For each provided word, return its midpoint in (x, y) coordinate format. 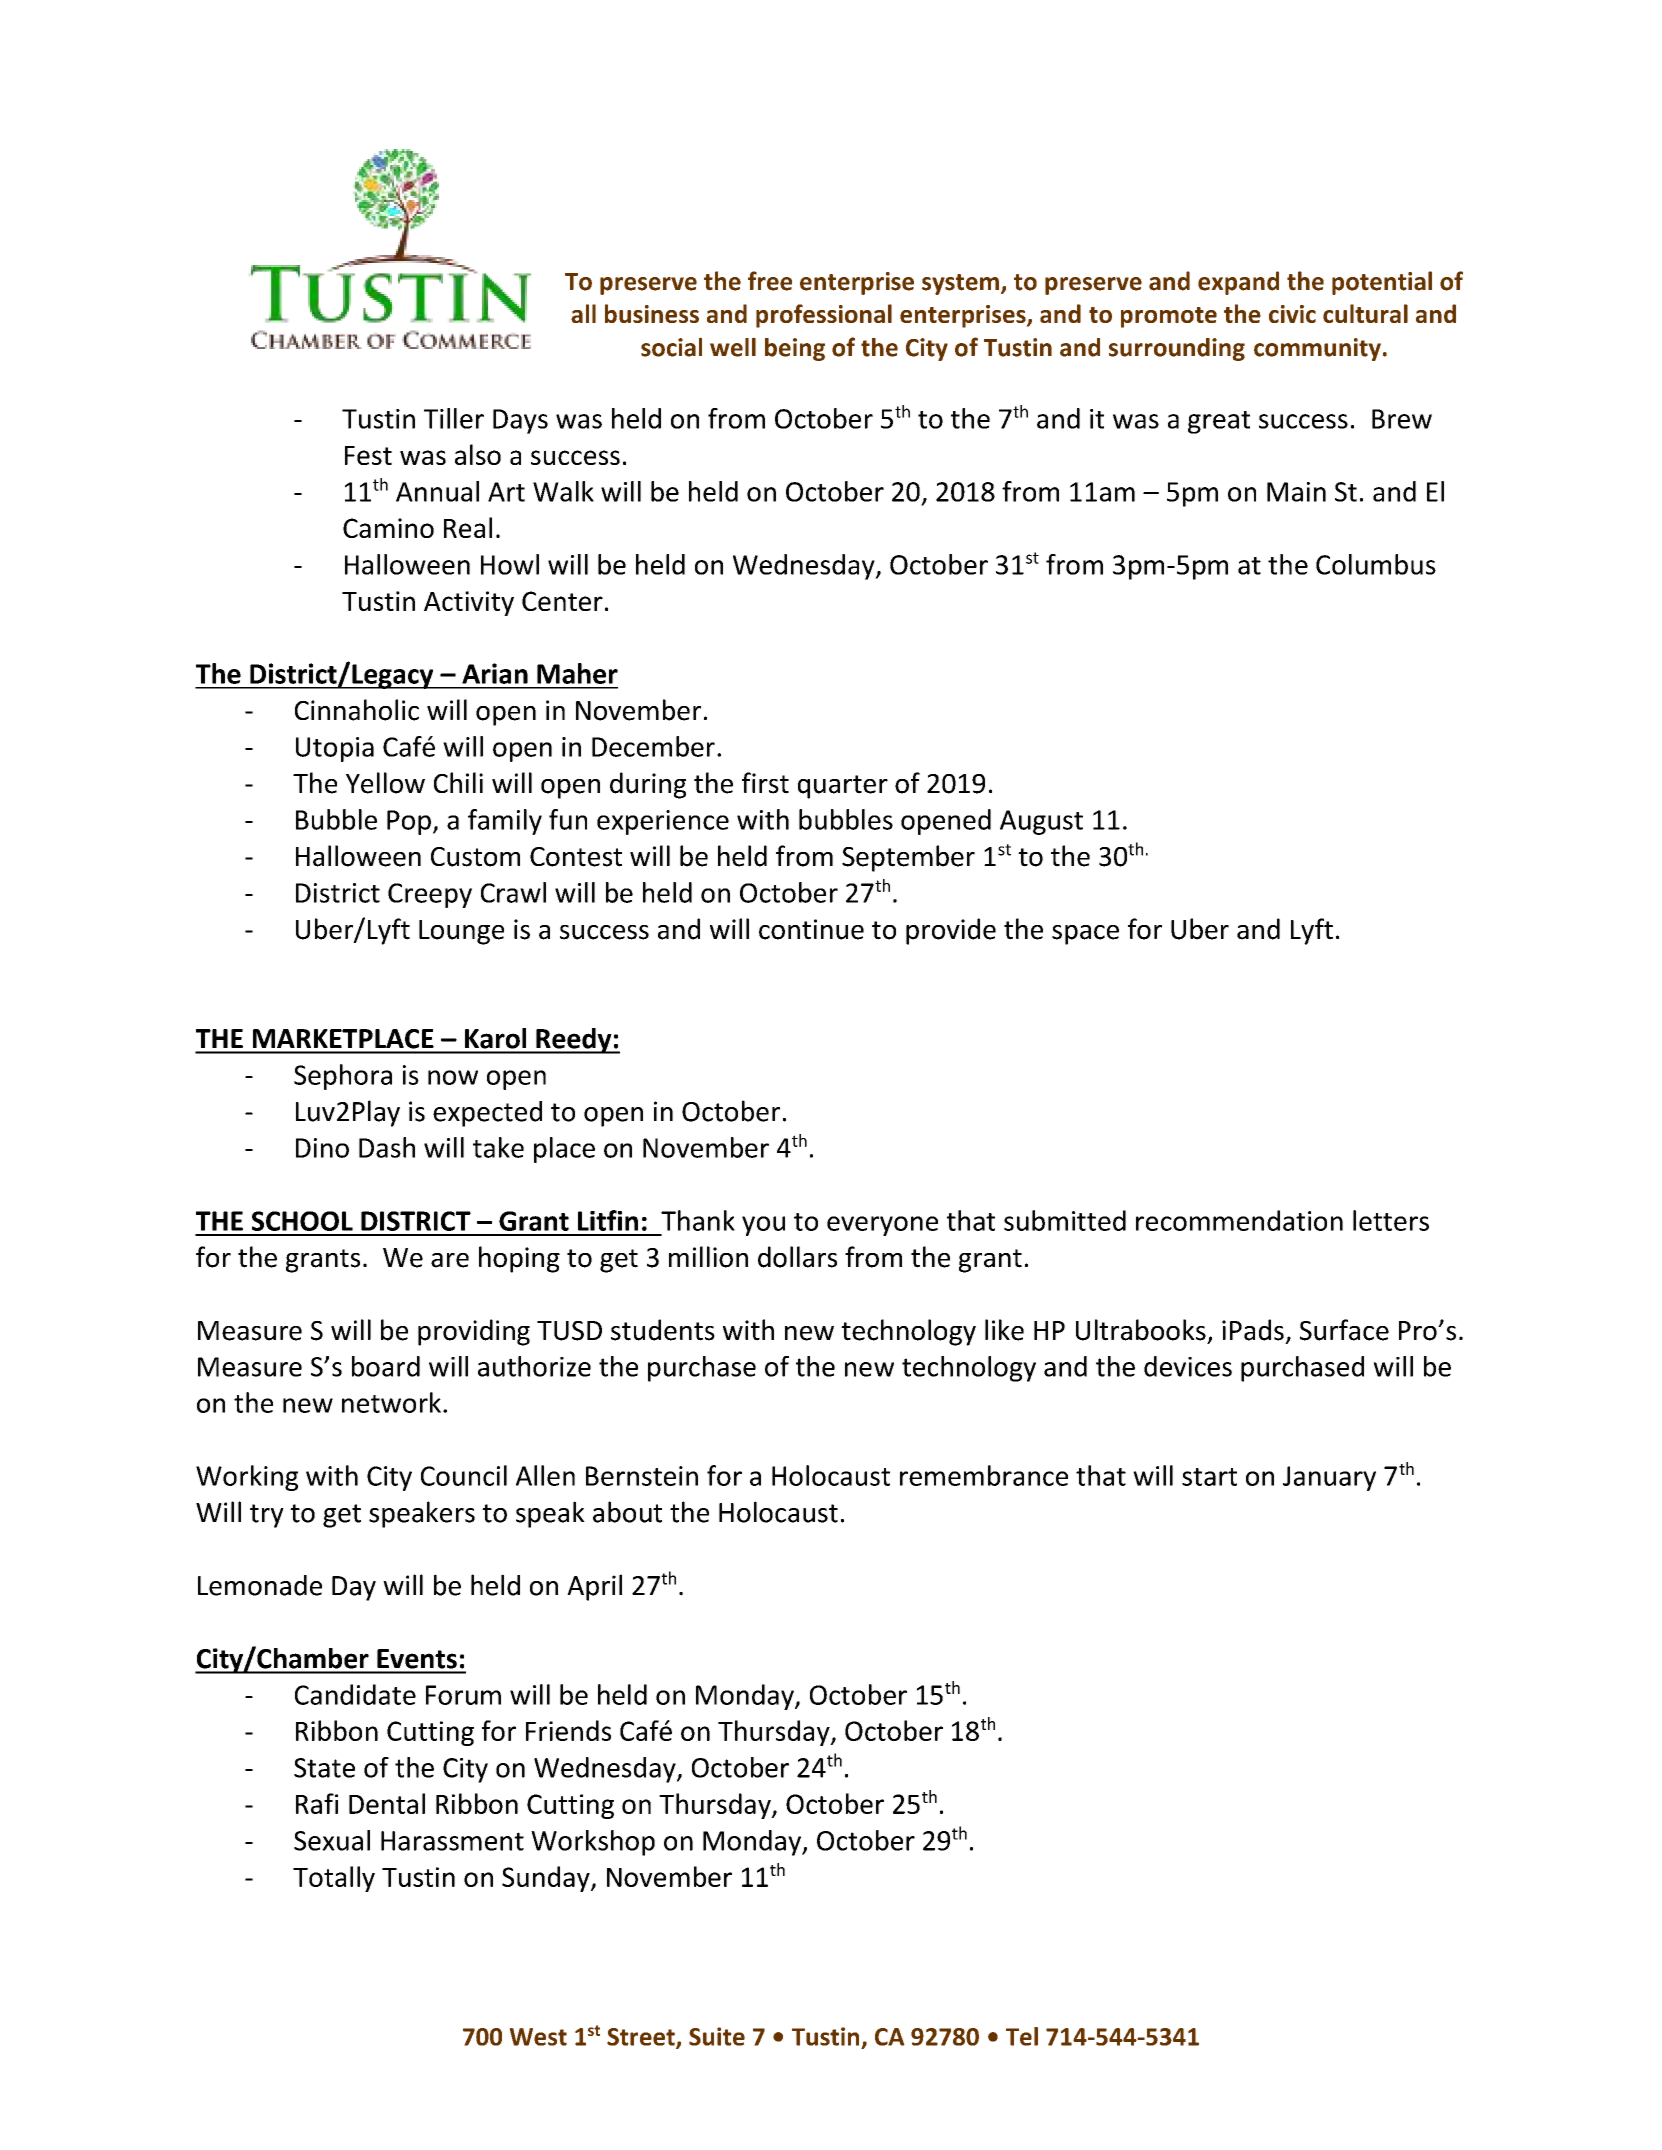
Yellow (385, 783)
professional (824, 316)
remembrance (984, 1475)
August (1041, 822)
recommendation (1239, 1220)
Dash (387, 1147)
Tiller (454, 418)
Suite (717, 2036)
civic (1292, 314)
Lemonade (260, 1585)
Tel (1022, 2036)
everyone (882, 1226)
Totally (334, 1879)
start (1209, 1477)
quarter (843, 787)
